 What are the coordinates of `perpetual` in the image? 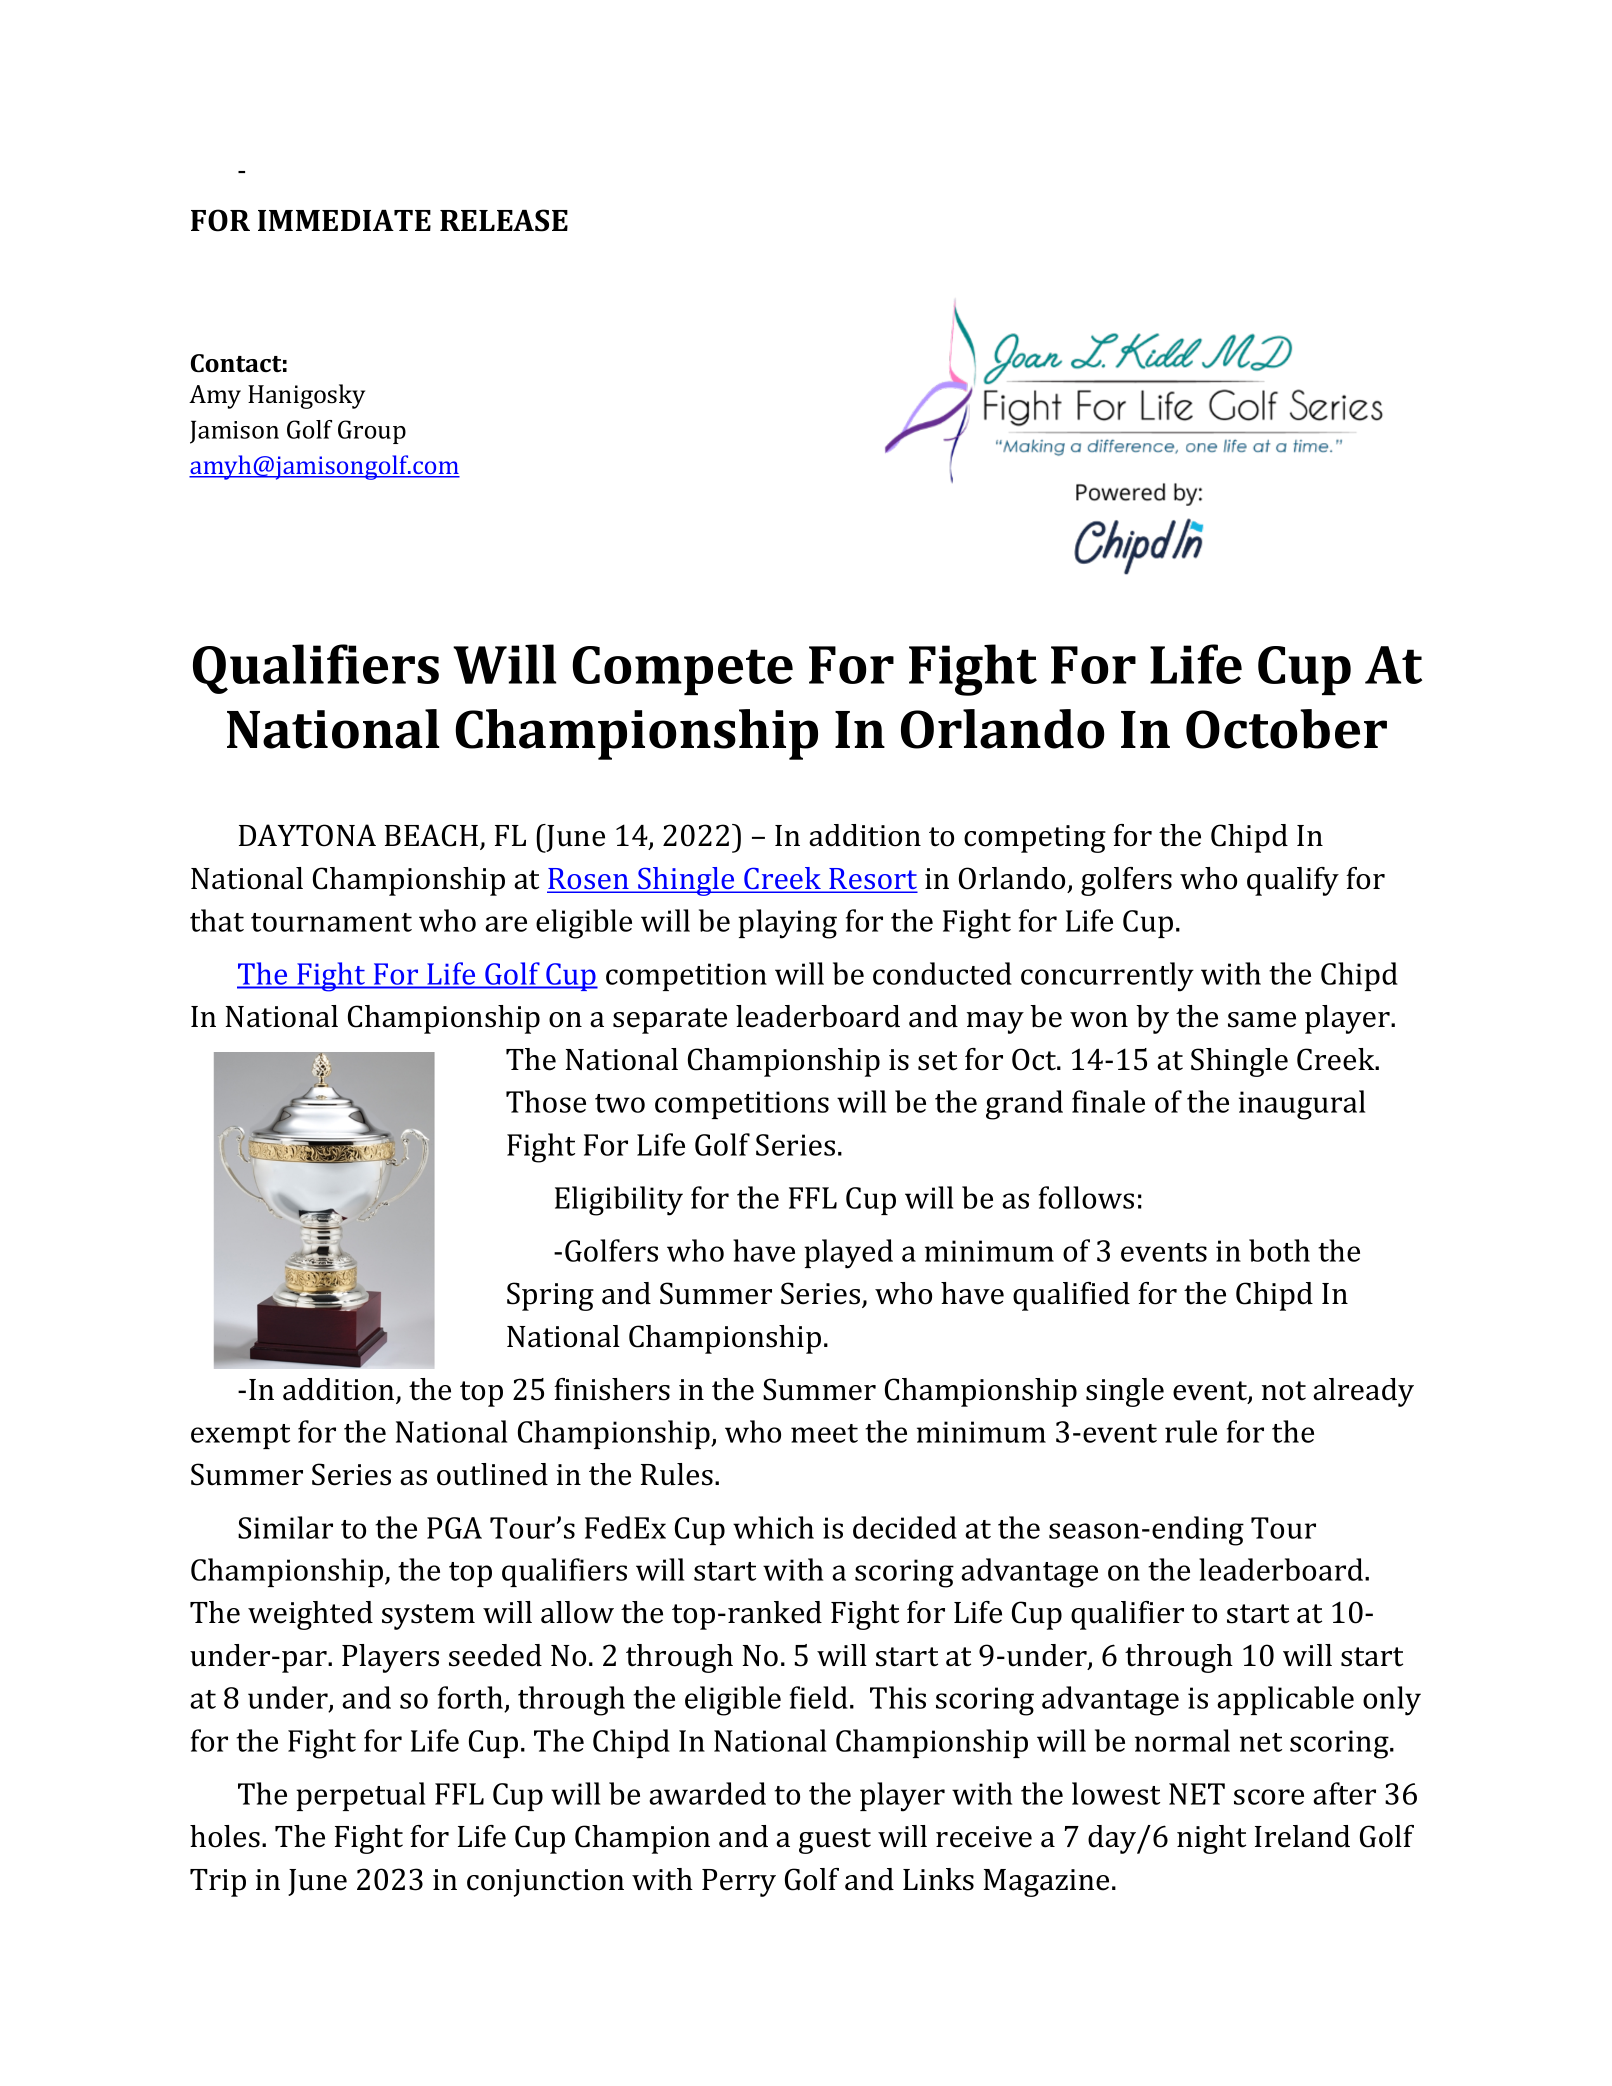 It's located at (360, 1796).
